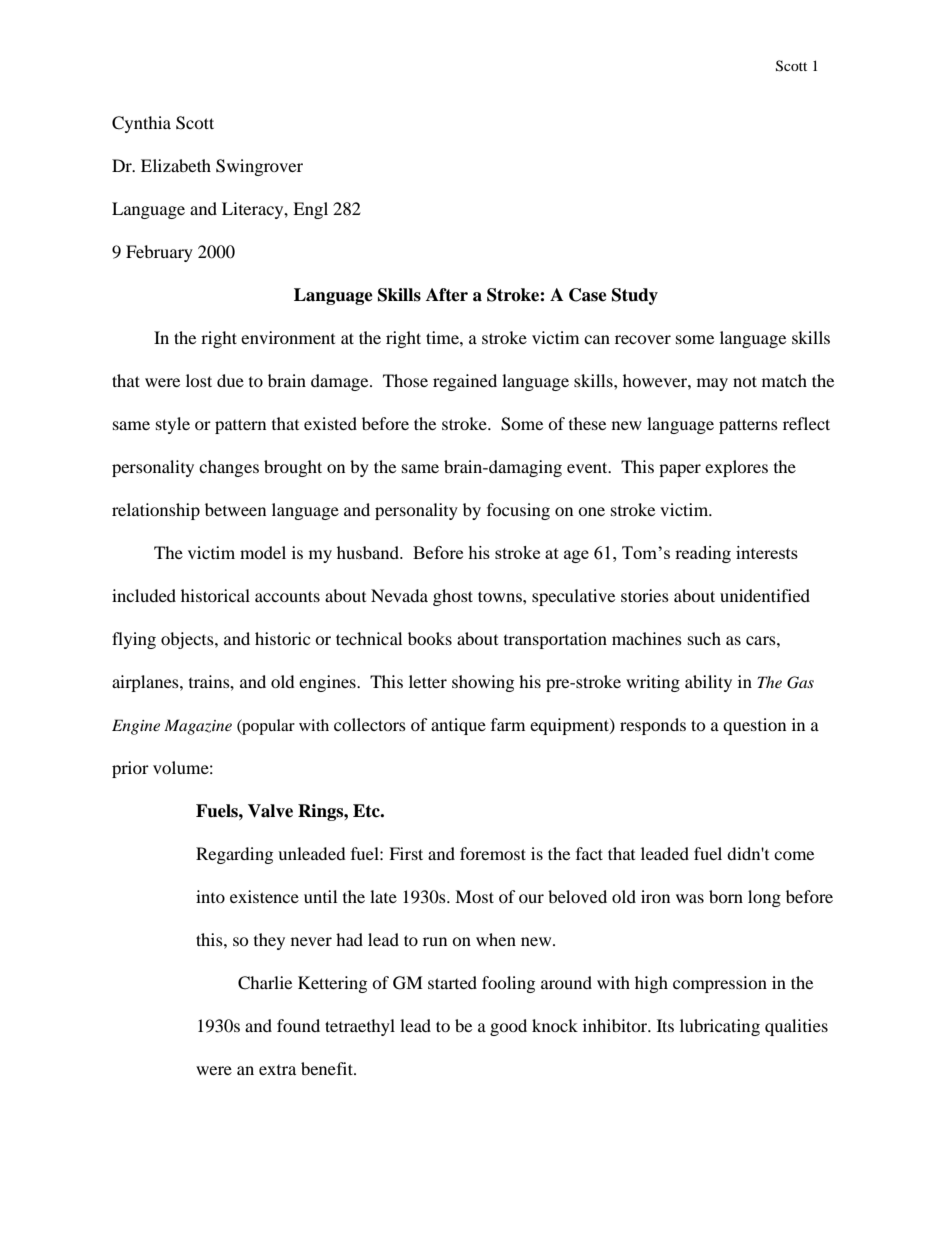 This screenshot has height=1233, width=952. Describe the element at coordinates (310, 210) in the screenshot. I see `Engl` at that location.
